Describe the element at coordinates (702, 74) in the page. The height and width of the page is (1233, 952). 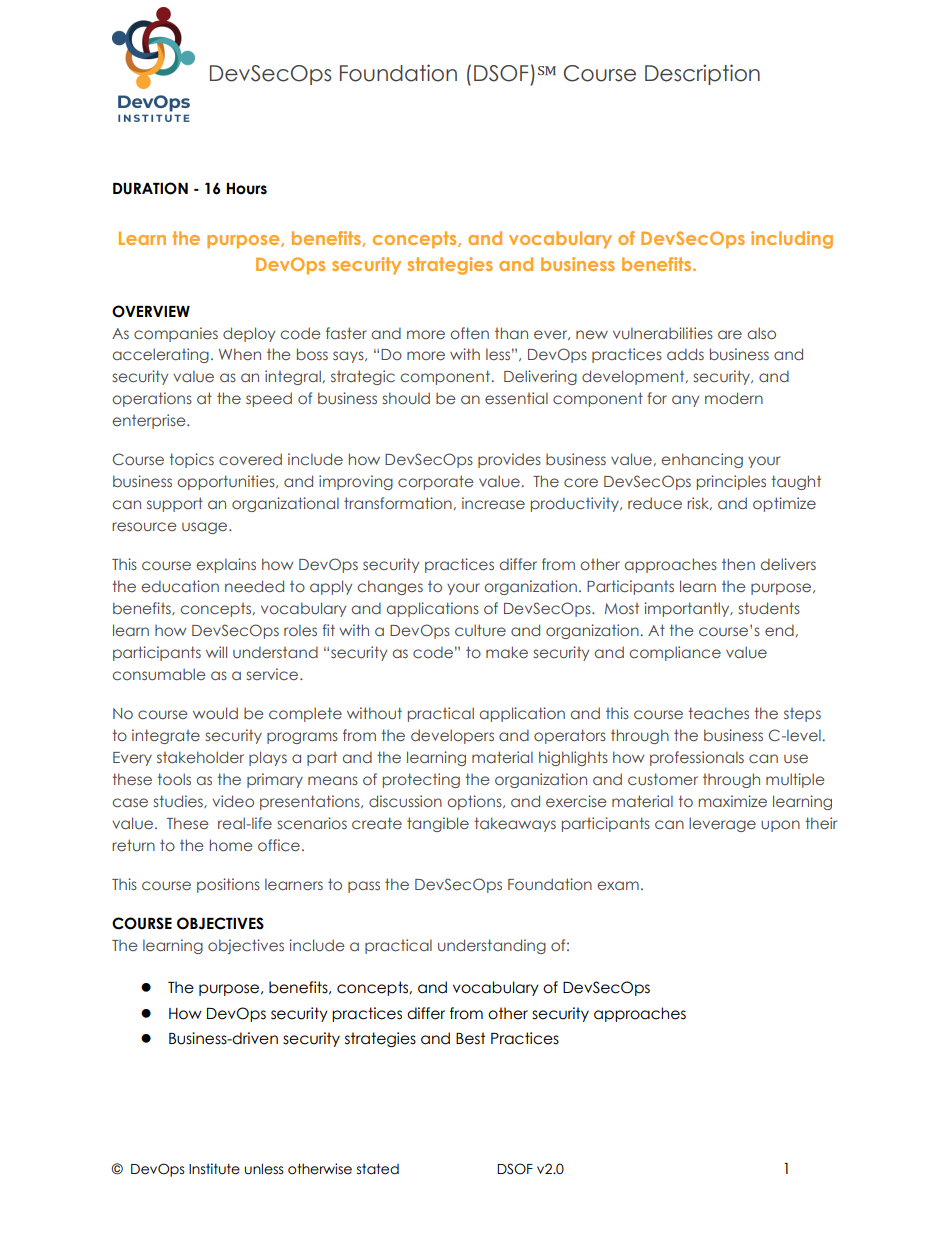
I see `Description` at that location.
